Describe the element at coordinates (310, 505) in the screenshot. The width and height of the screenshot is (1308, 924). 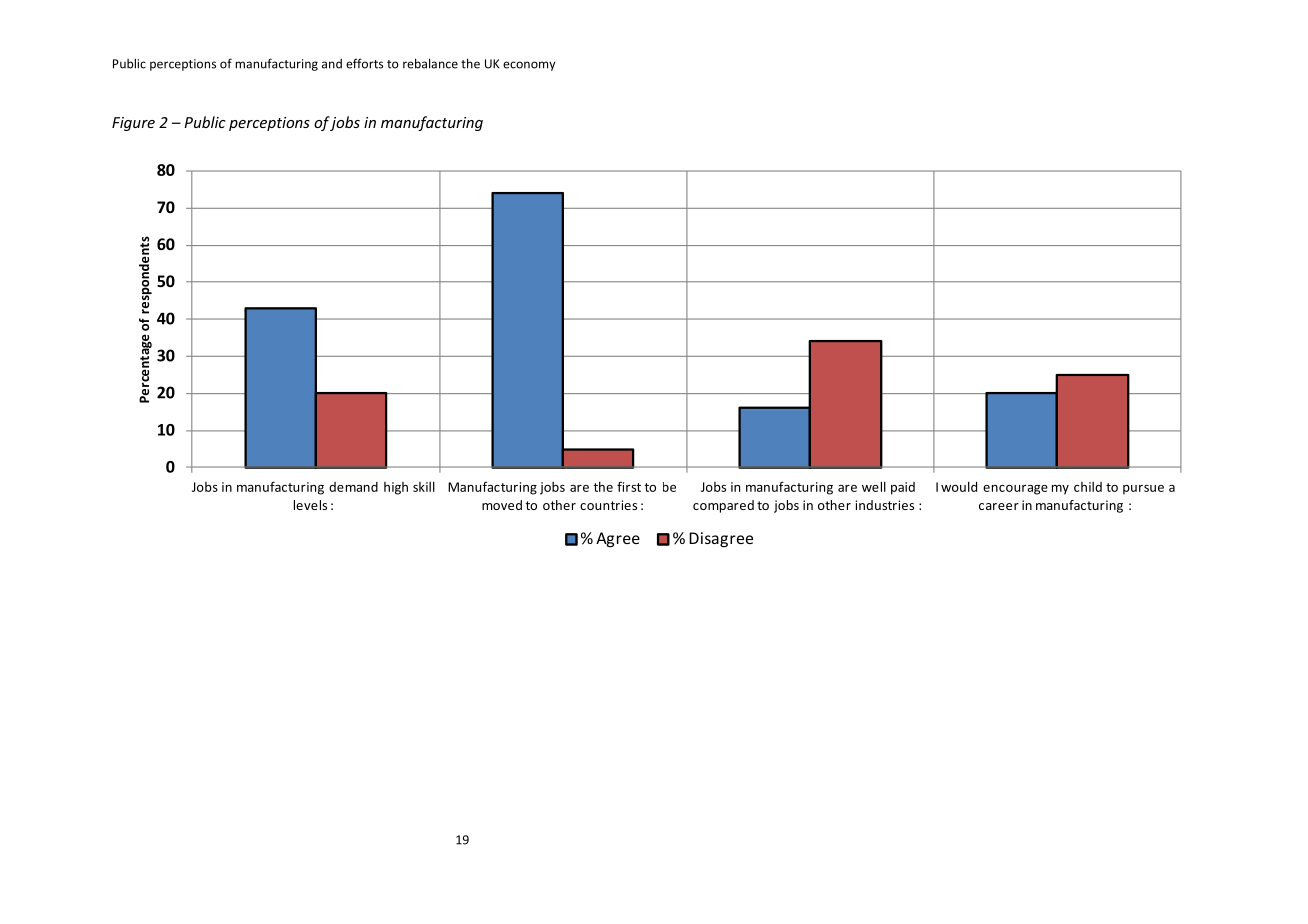
I see `levels` at that location.
